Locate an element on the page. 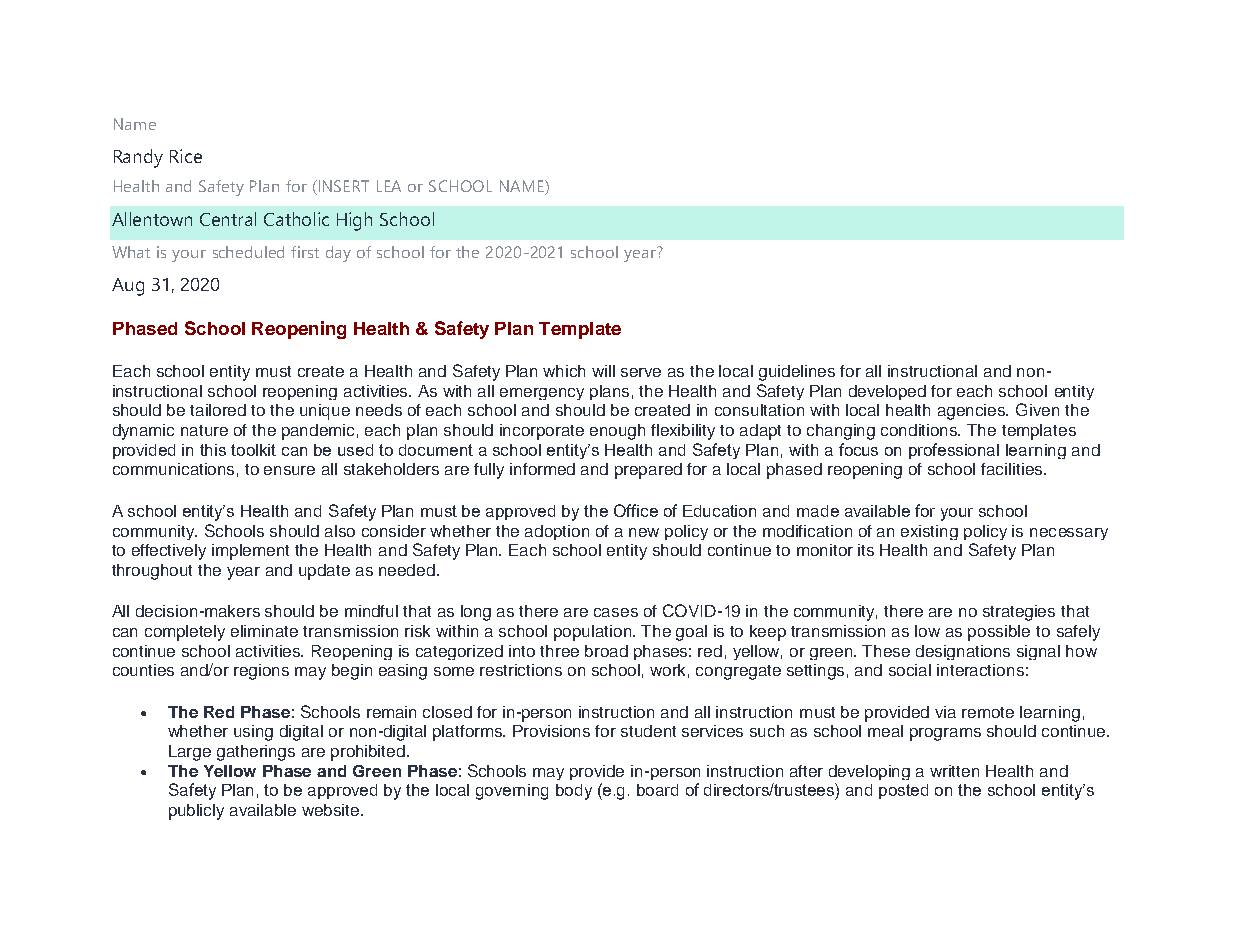  update is located at coordinates (324, 572).
